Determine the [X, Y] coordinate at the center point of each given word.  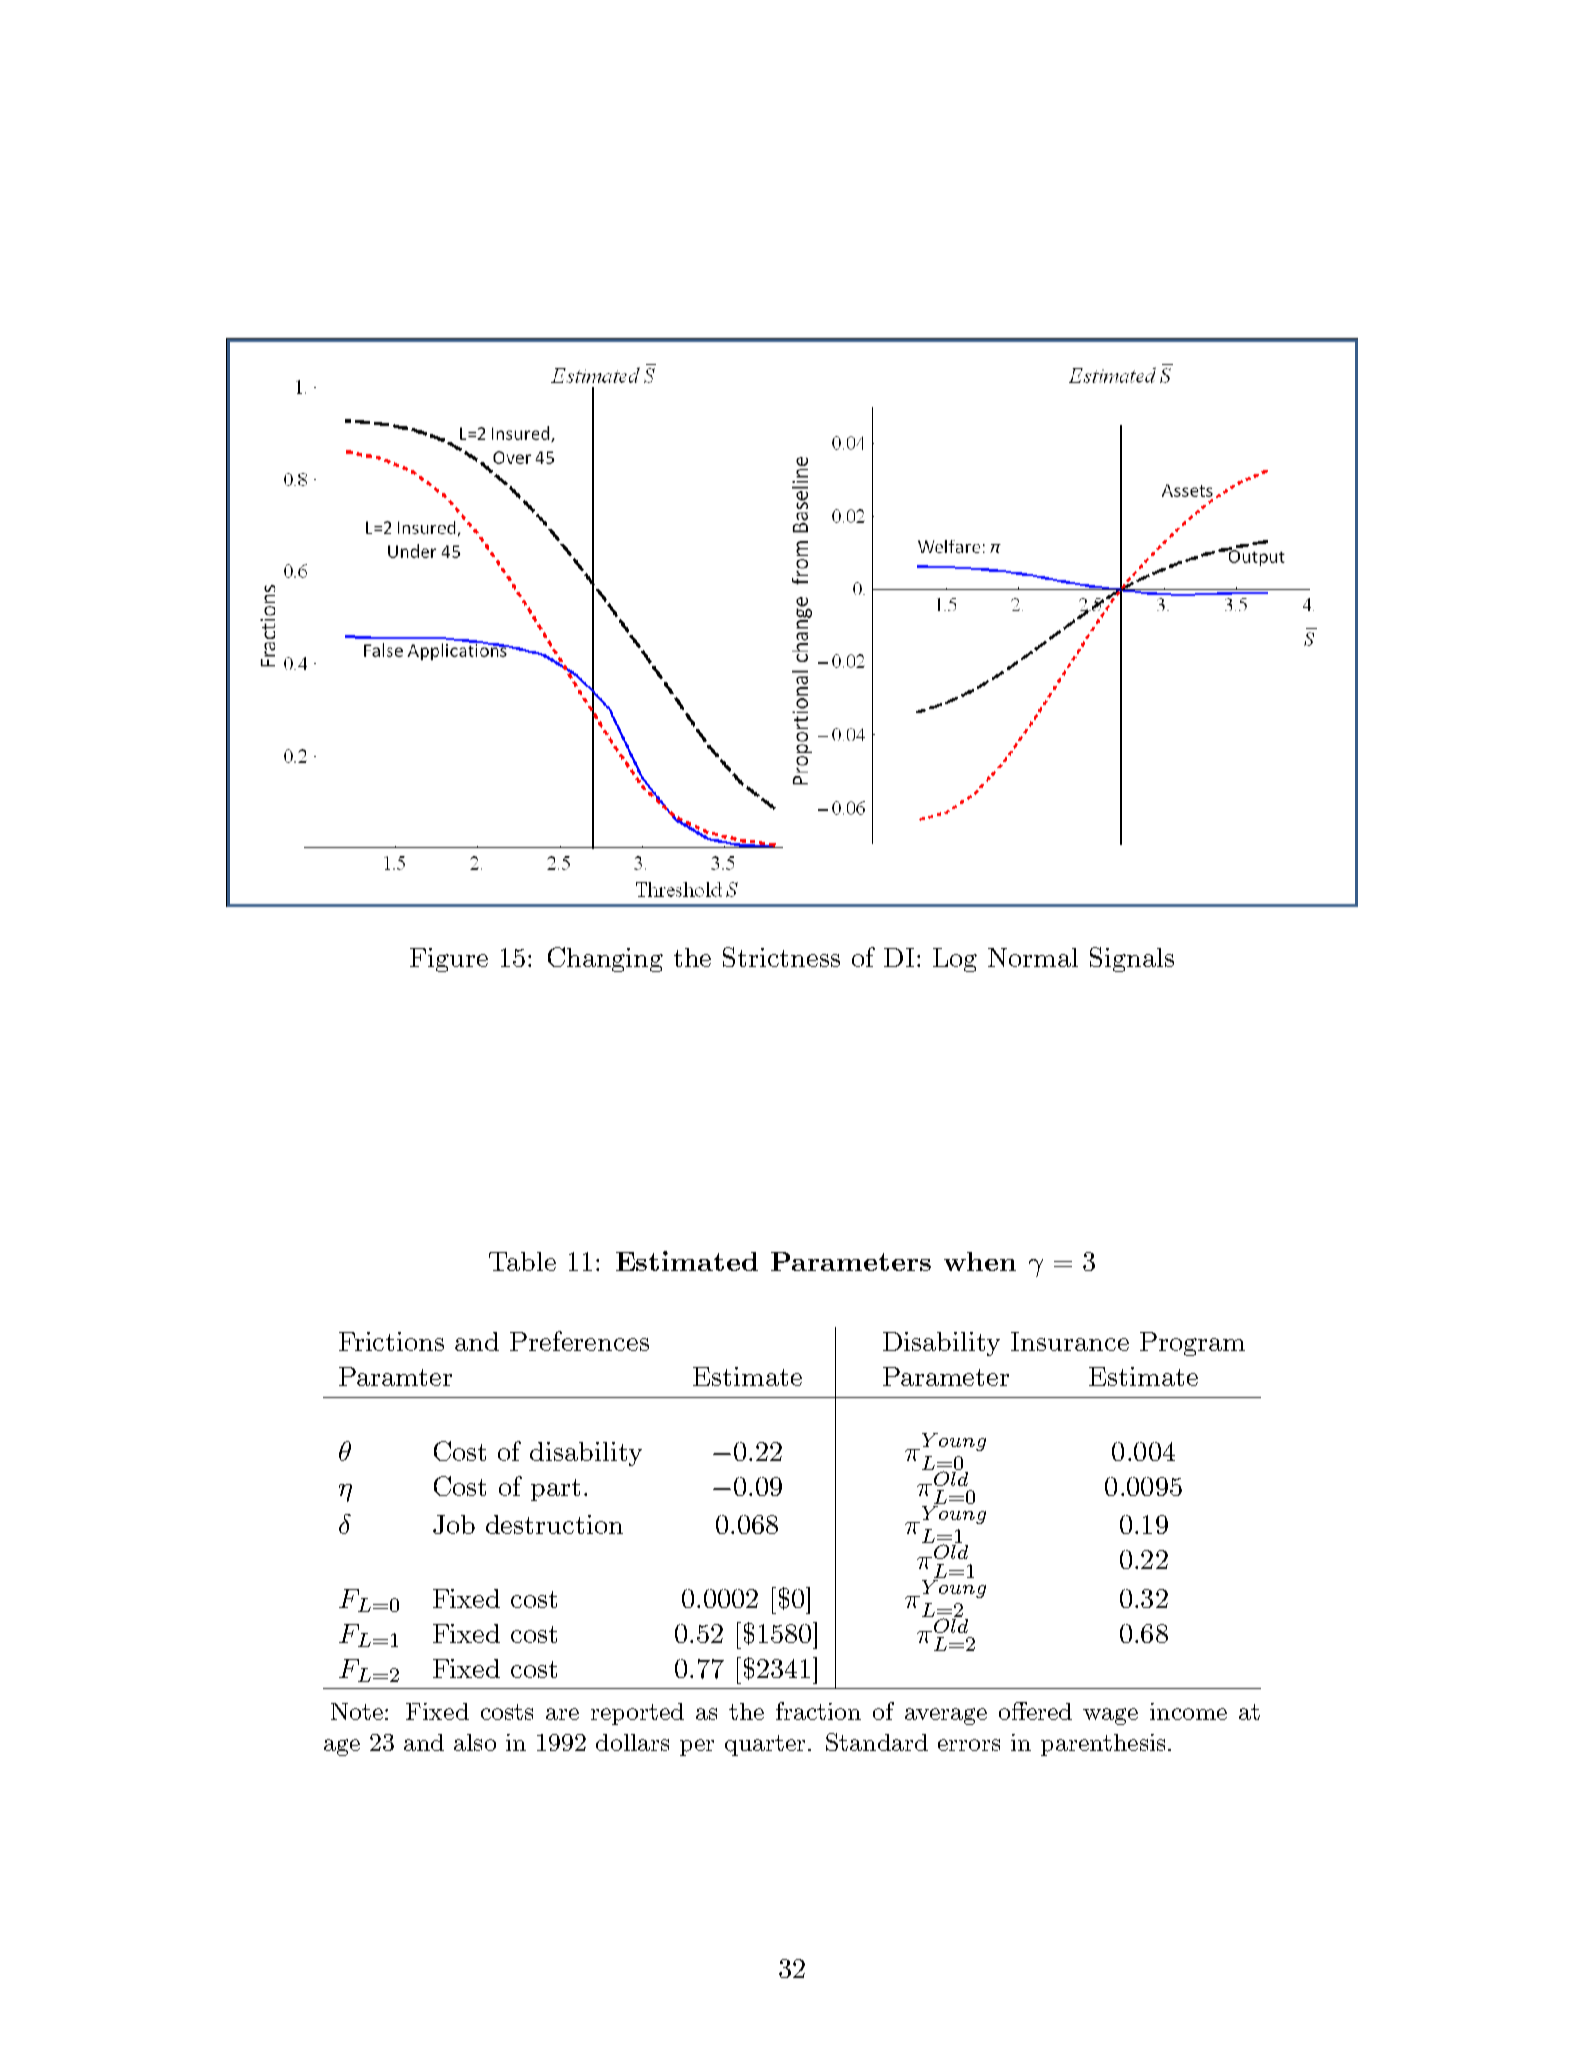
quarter [765, 1745]
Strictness [781, 957]
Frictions [391, 1341]
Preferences [579, 1341]
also [475, 1742]
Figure [449, 960]
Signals [1132, 959]
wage [1110, 1716]
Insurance [1070, 1341]
